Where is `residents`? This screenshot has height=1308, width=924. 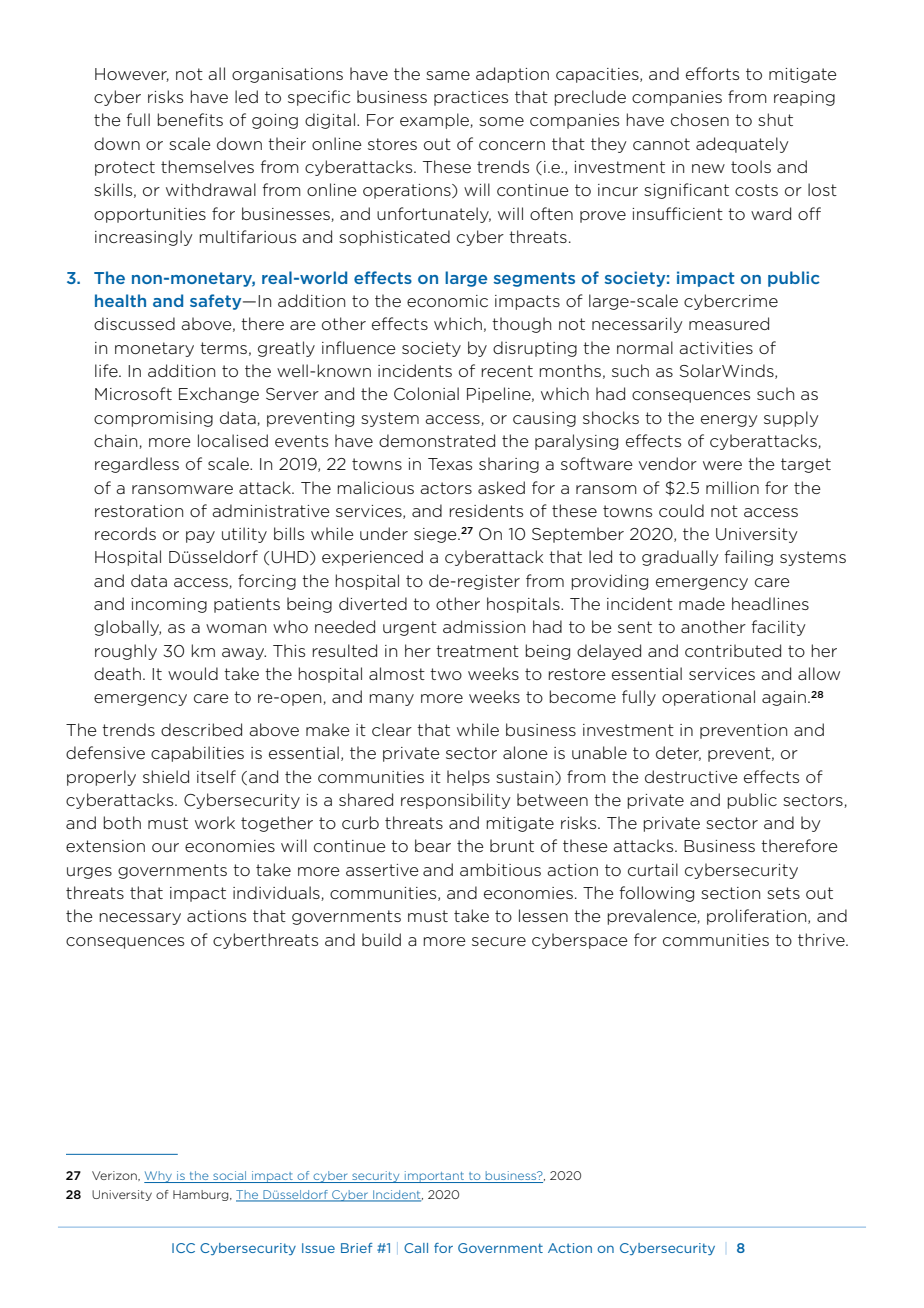 residents is located at coordinates (486, 510).
